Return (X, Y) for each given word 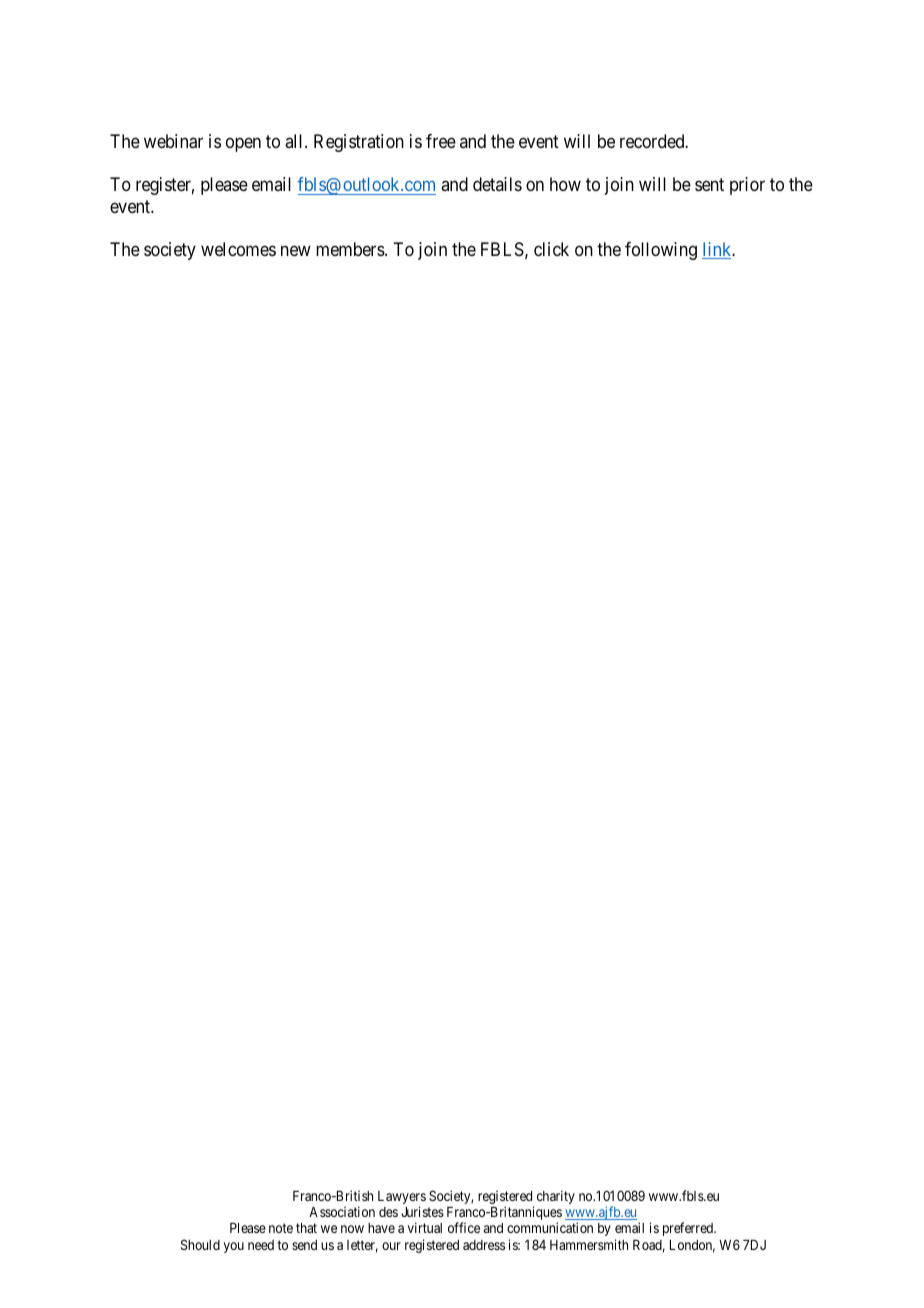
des (388, 1212)
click (551, 249)
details (497, 184)
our (391, 1246)
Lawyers (402, 1199)
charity (556, 1197)
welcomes (238, 249)
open (243, 145)
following (661, 251)
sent (709, 184)
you (233, 1247)
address (484, 1245)
